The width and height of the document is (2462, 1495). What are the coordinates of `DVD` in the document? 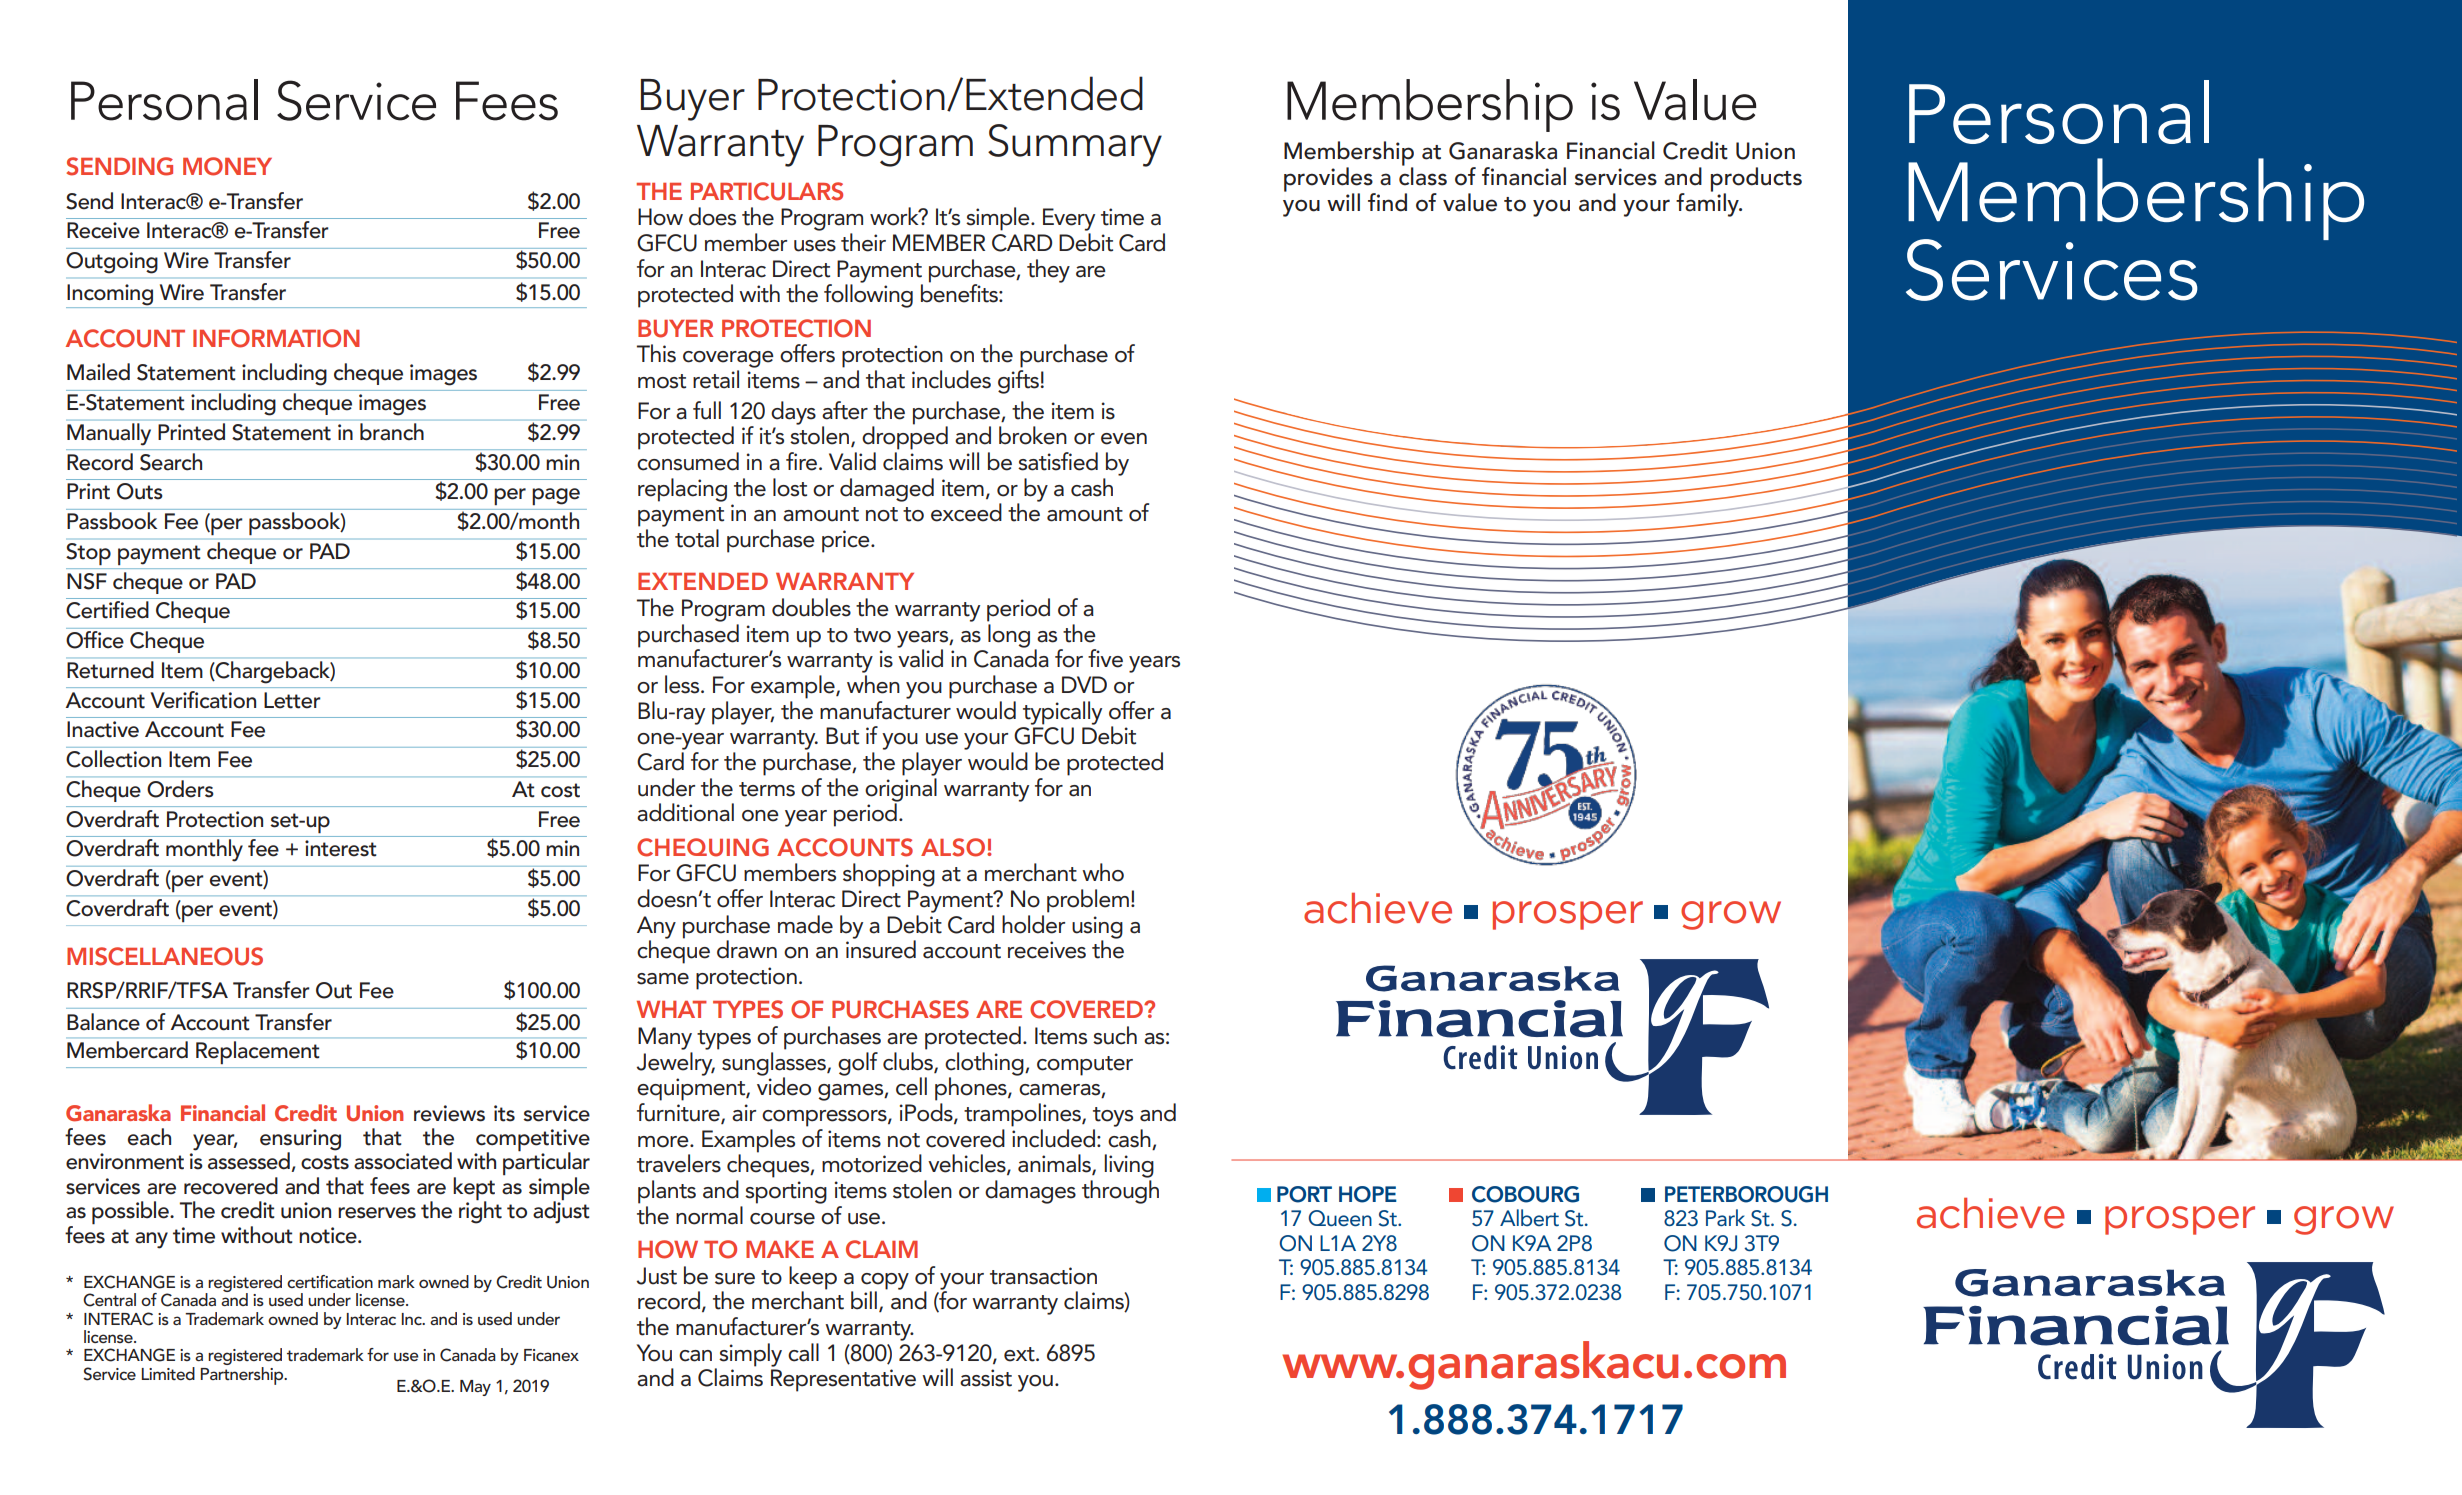 It's located at (1084, 684).
